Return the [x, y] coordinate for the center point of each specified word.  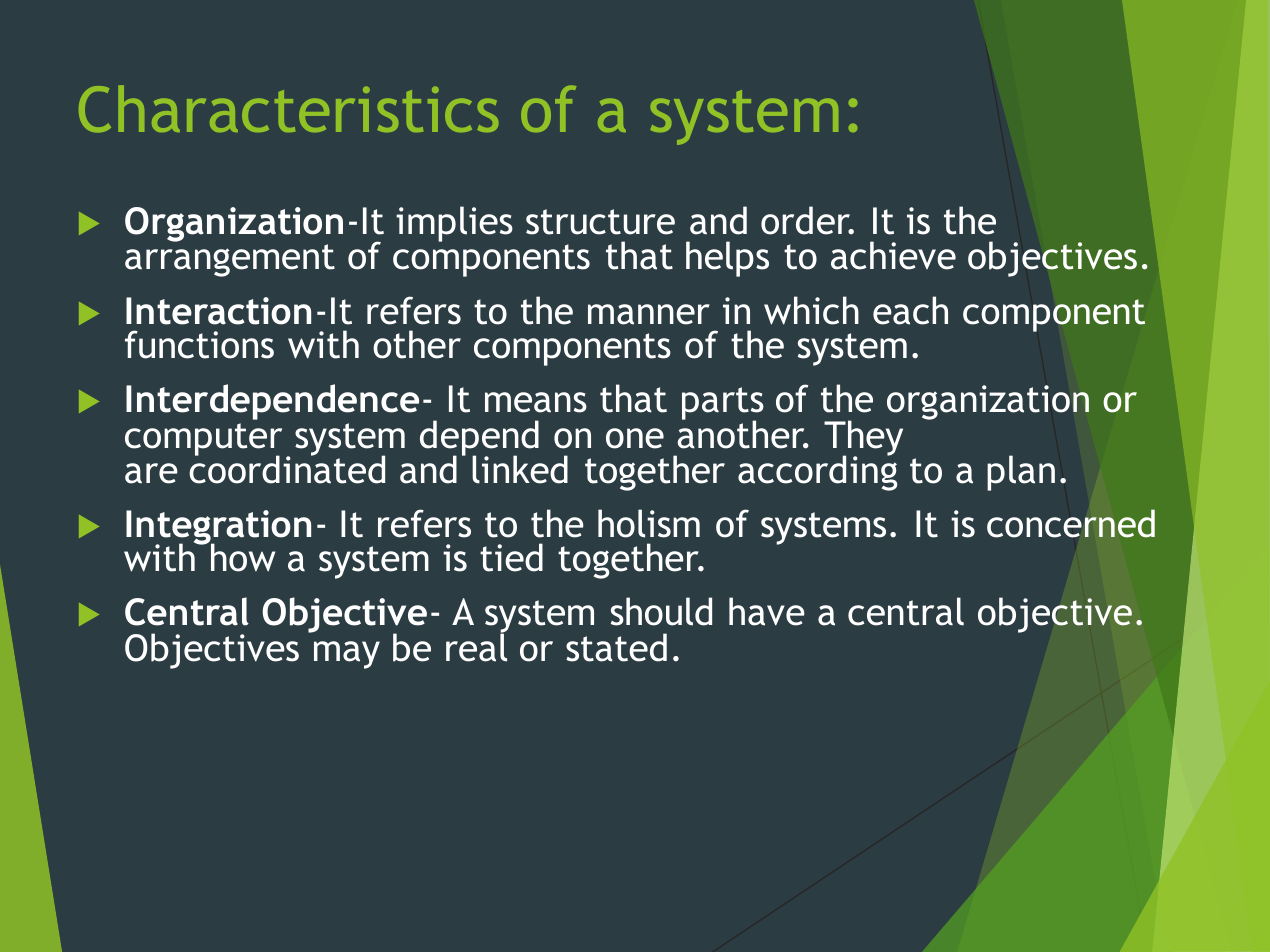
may [347, 655]
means [536, 402]
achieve [893, 255]
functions [199, 344]
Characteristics [288, 109]
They [863, 439]
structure [600, 222]
